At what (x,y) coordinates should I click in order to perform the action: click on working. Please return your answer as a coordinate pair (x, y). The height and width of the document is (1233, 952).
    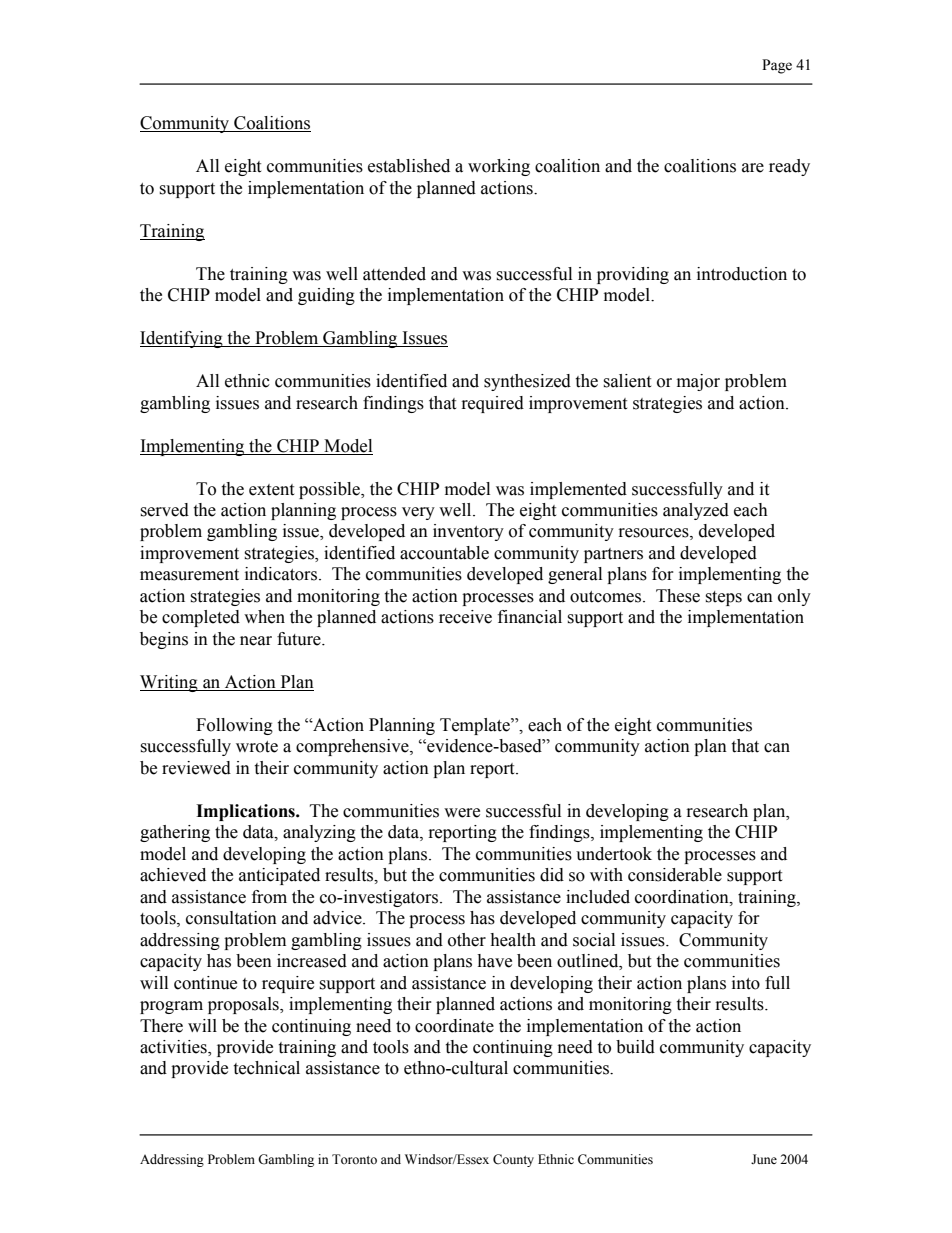
    Looking at the image, I should click on (499, 167).
